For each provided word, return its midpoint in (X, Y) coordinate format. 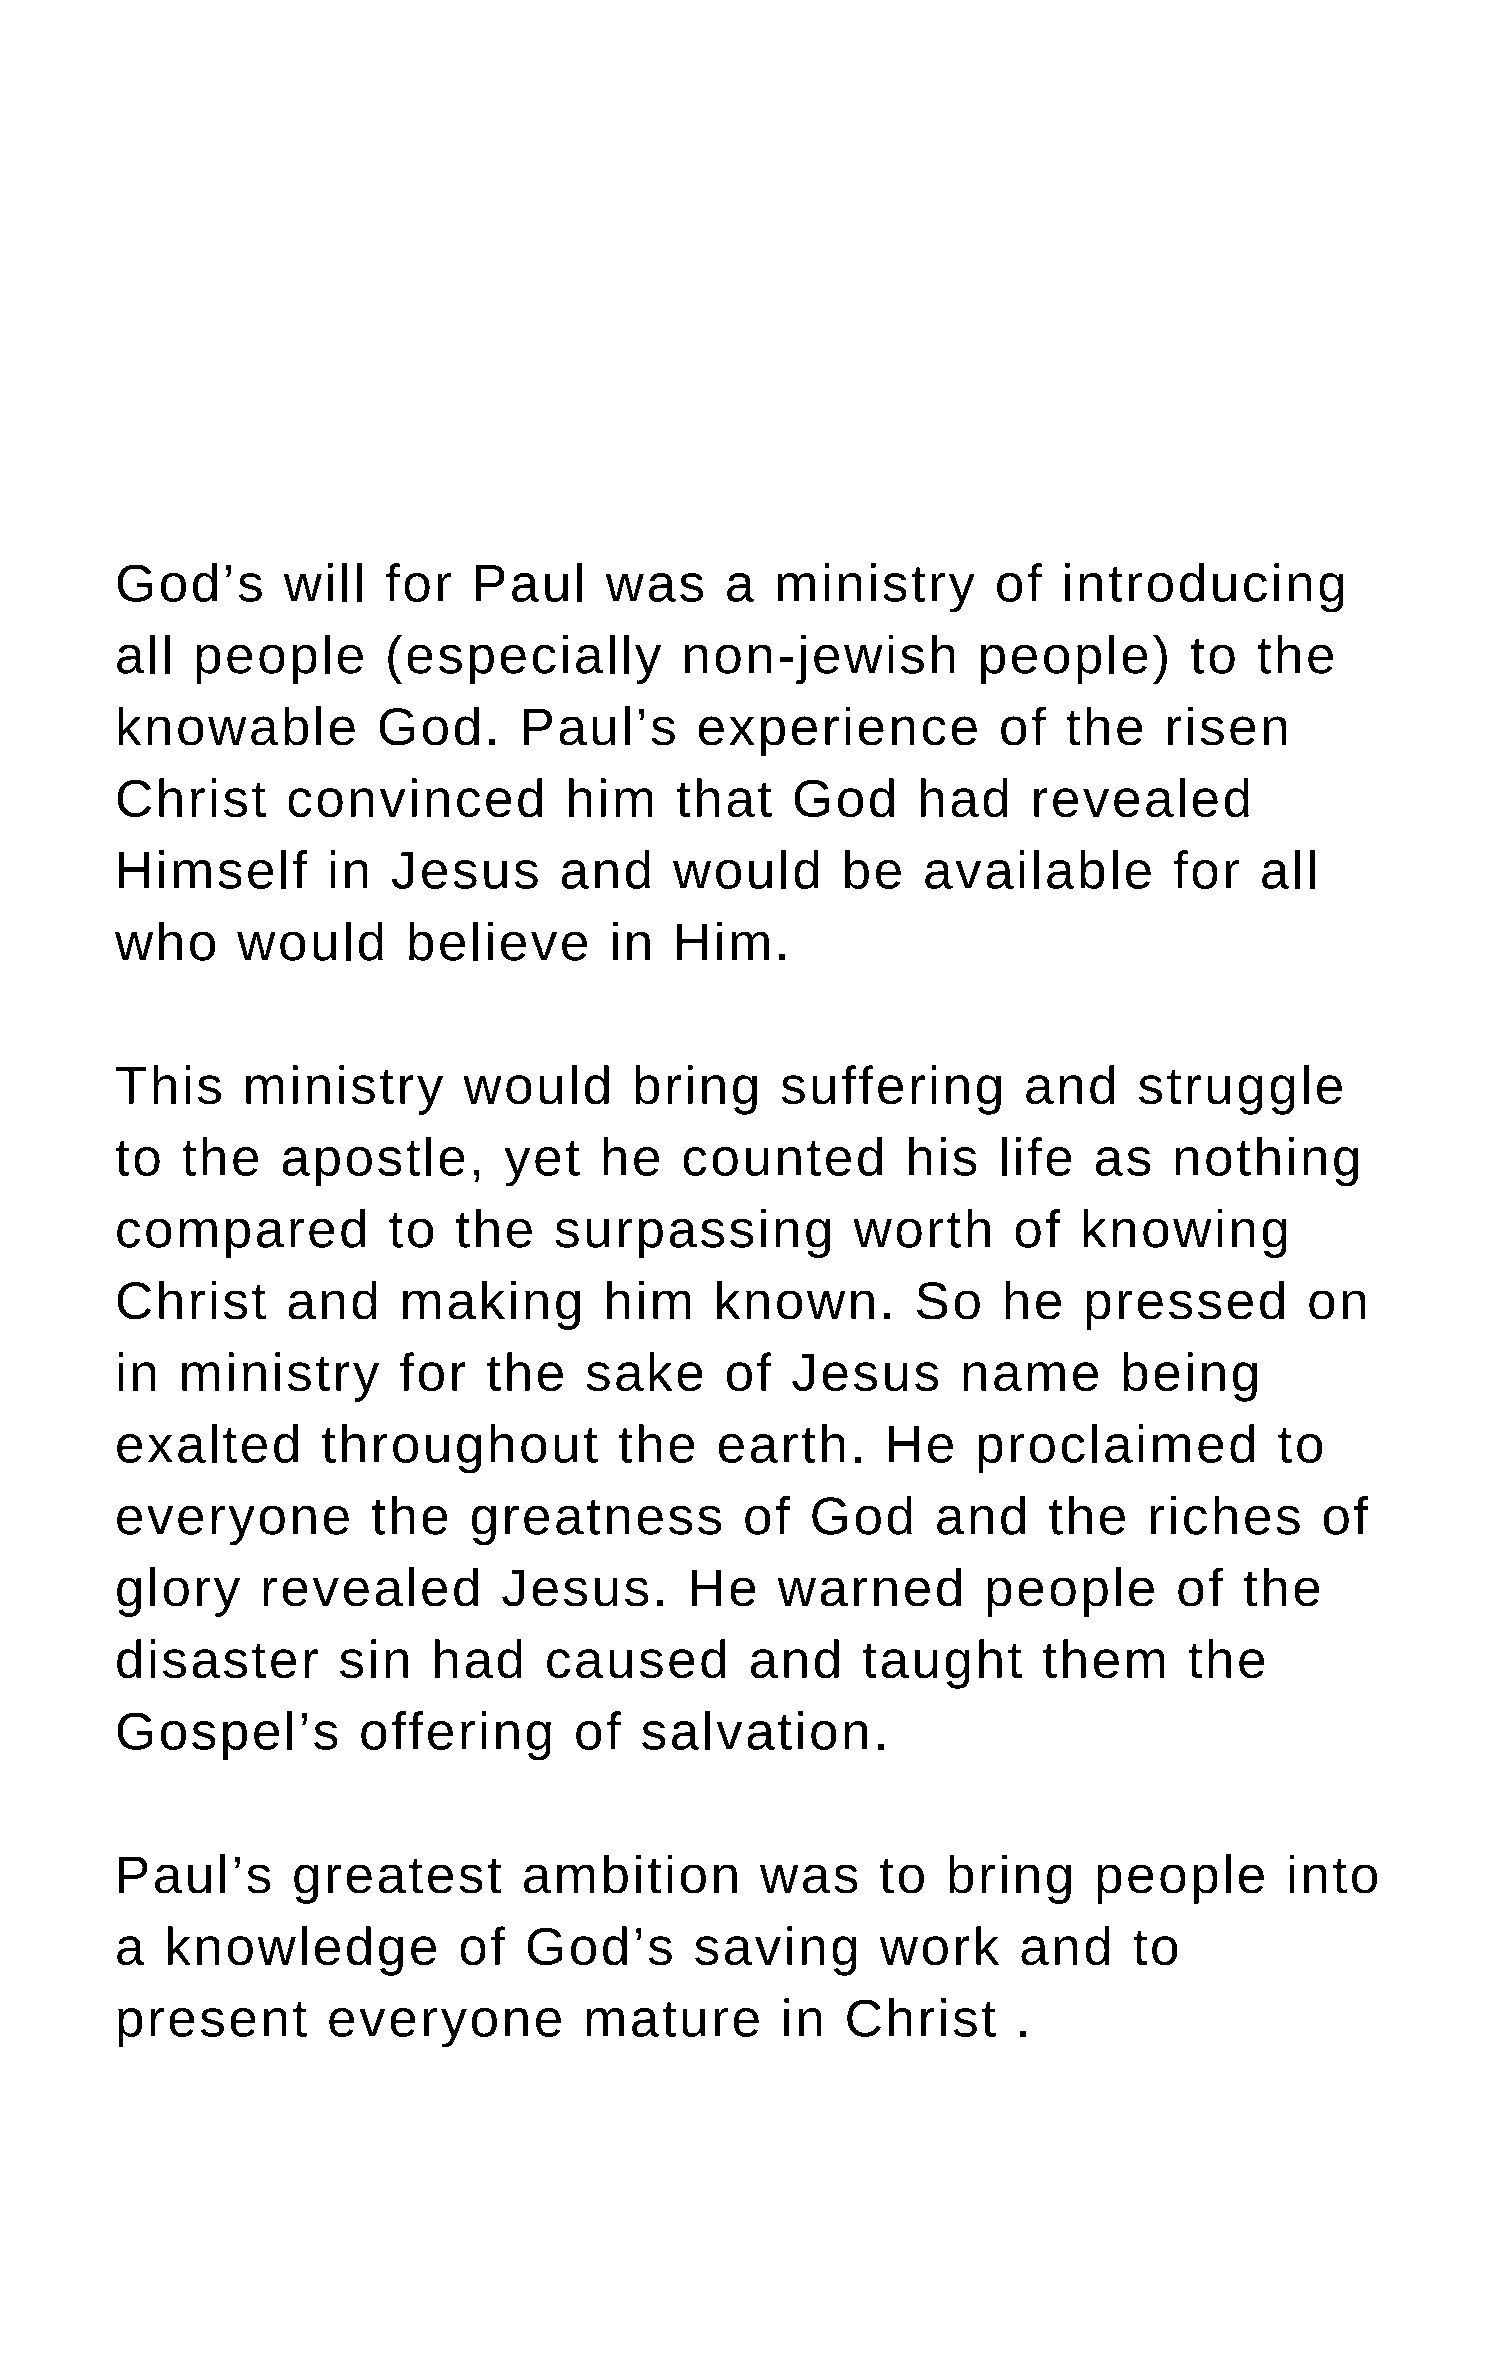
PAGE (709, 2309)
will (323, 582)
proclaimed (1116, 1449)
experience (838, 731)
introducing (1204, 588)
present (212, 2025)
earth (782, 1443)
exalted (207, 1443)
